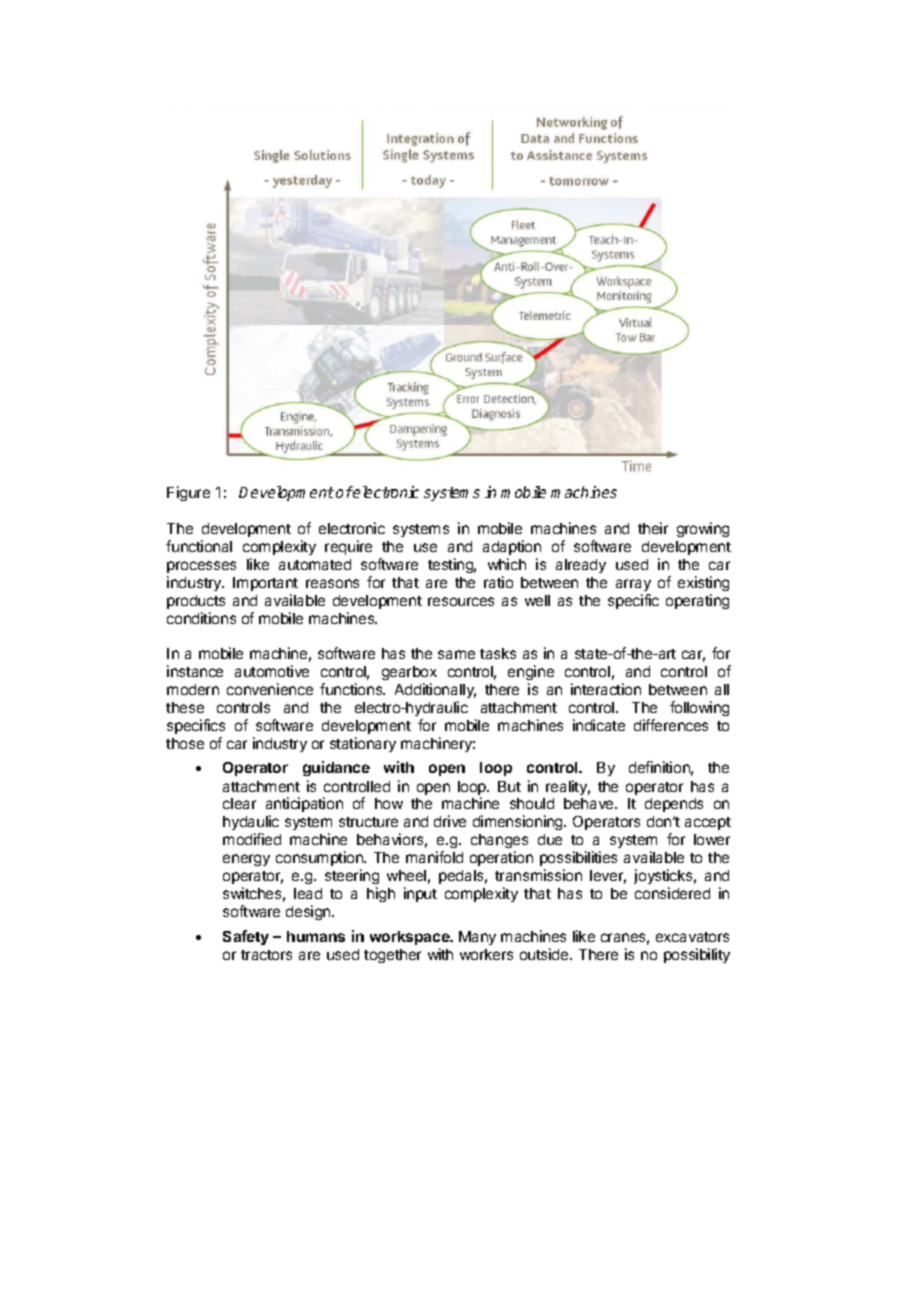 The image size is (924, 1308). What do you see at coordinates (246, 937) in the screenshot?
I see `Safety` at bounding box center [246, 937].
